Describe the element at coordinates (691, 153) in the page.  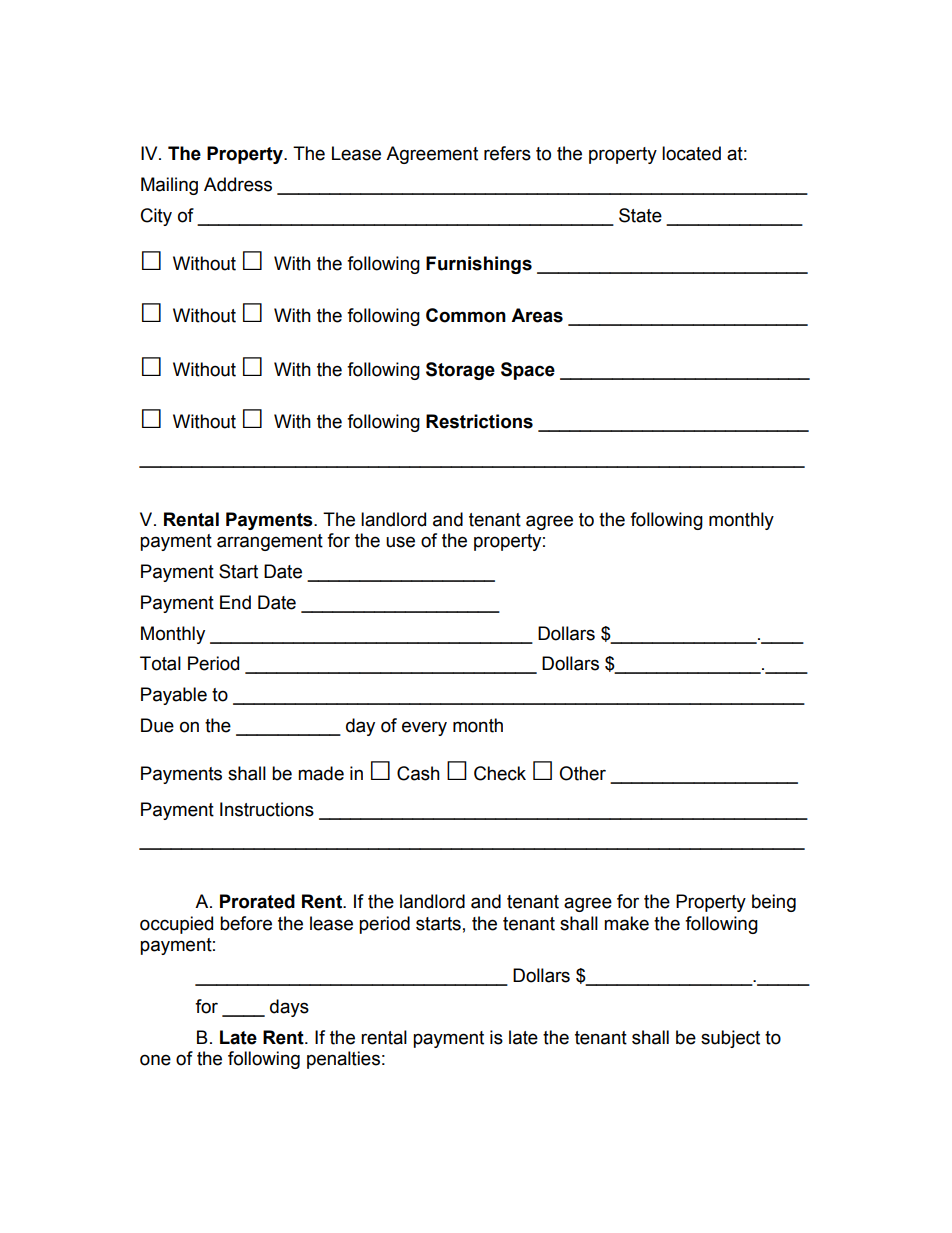
I see `located` at that location.
